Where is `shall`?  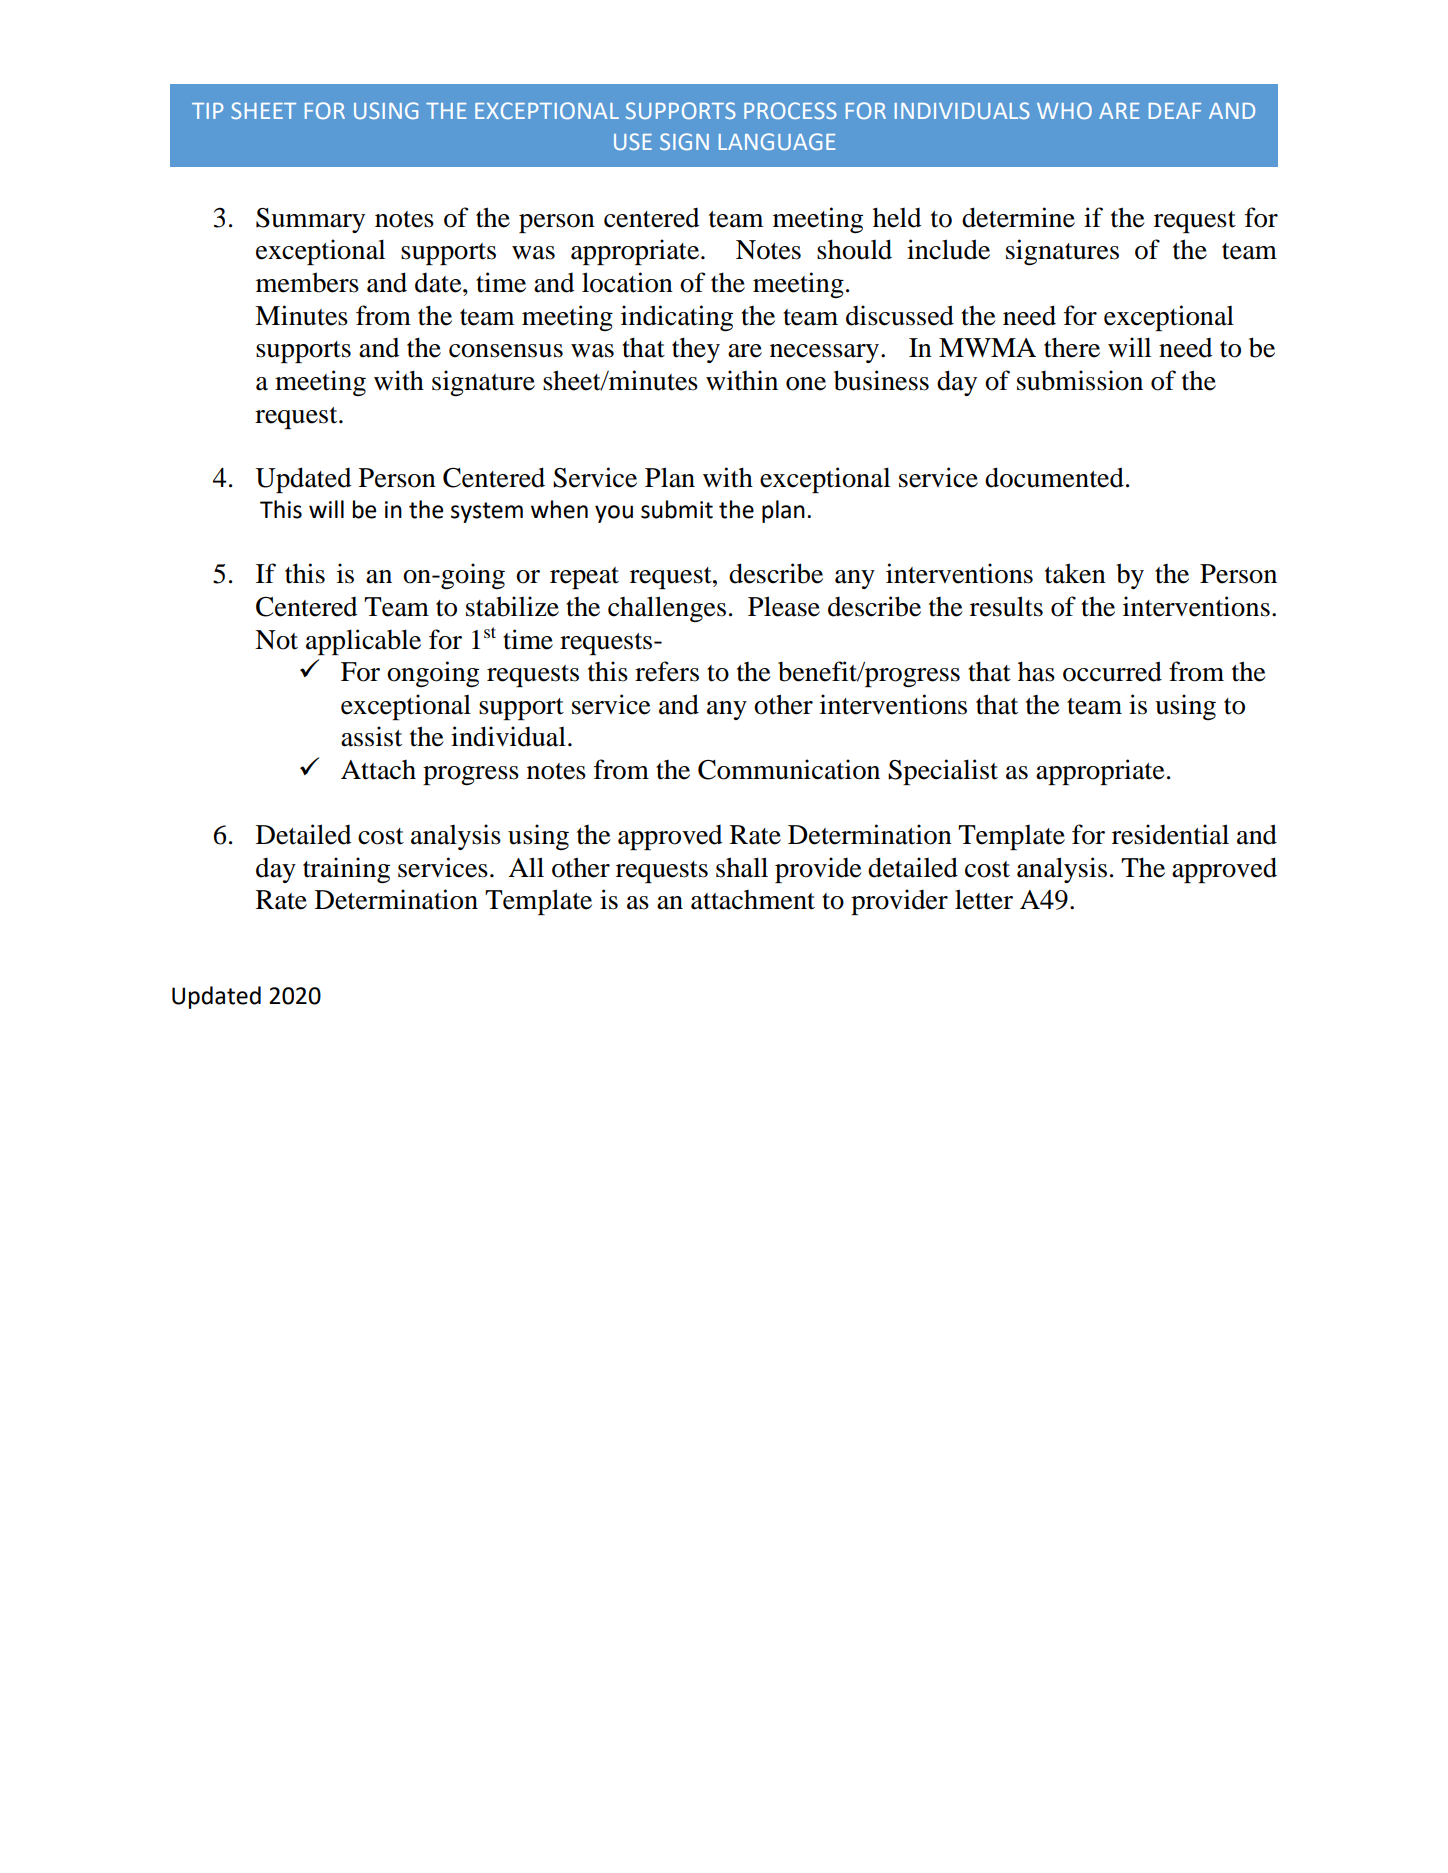 shall is located at coordinates (742, 867).
